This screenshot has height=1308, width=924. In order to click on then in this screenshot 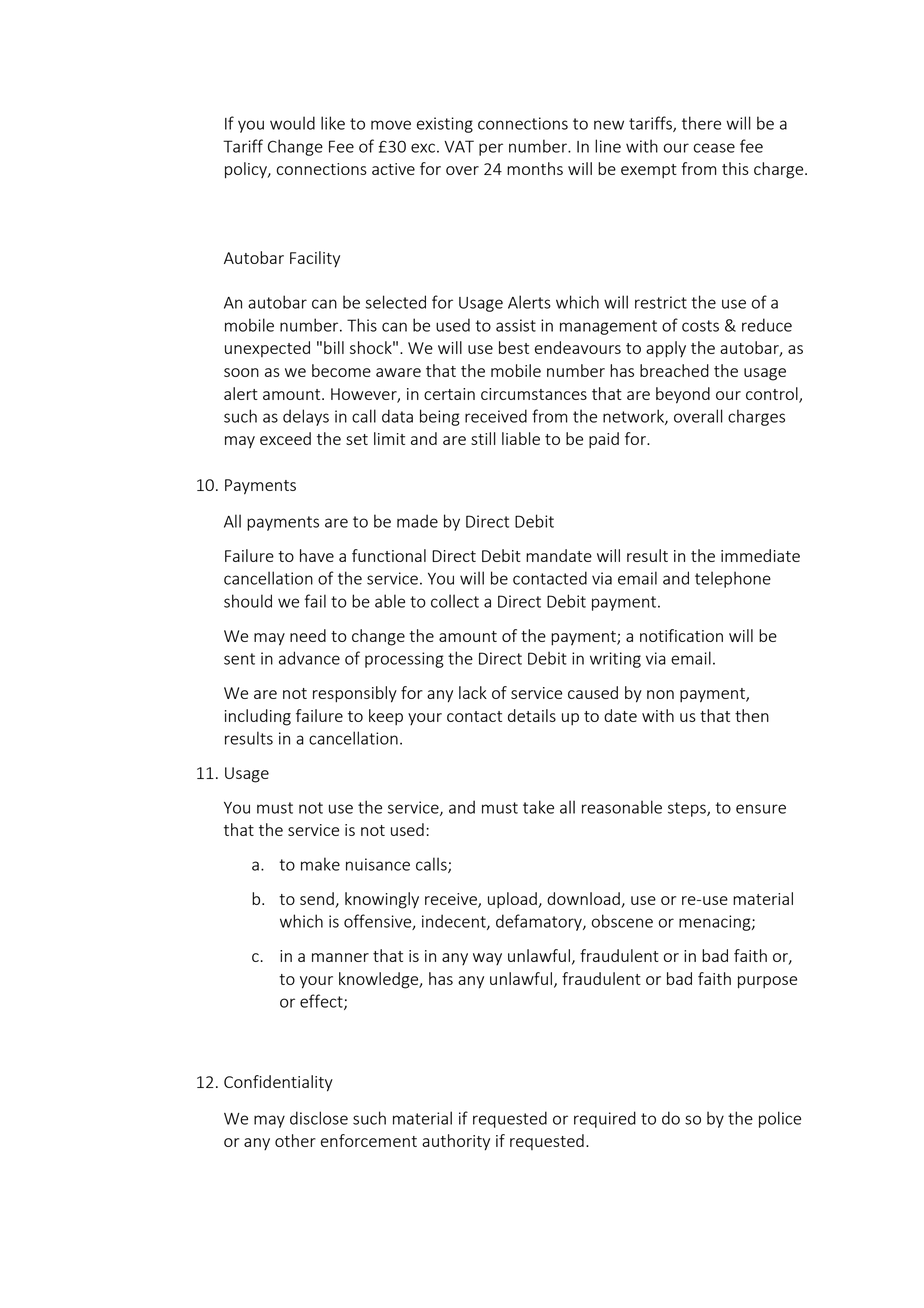, I will do `click(752, 715)`.
